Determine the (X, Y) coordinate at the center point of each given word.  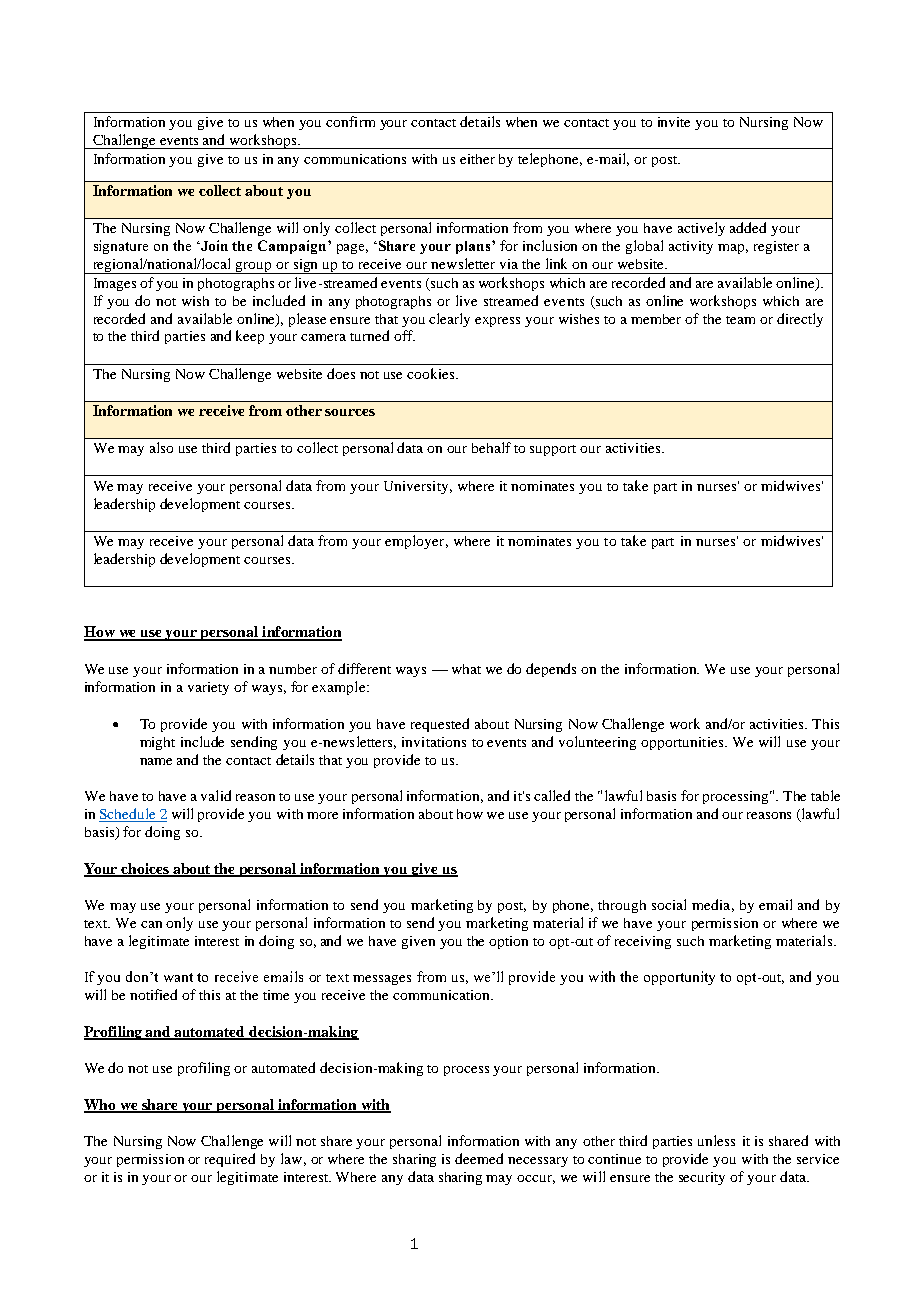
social (669, 904)
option (508, 942)
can (151, 924)
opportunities (683, 743)
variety (208, 688)
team (740, 320)
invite (674, 122)
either (477, 159)
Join (213, 245)
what (466, 669)
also (161, 447)
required (230, 1160)
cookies (432, 373)
